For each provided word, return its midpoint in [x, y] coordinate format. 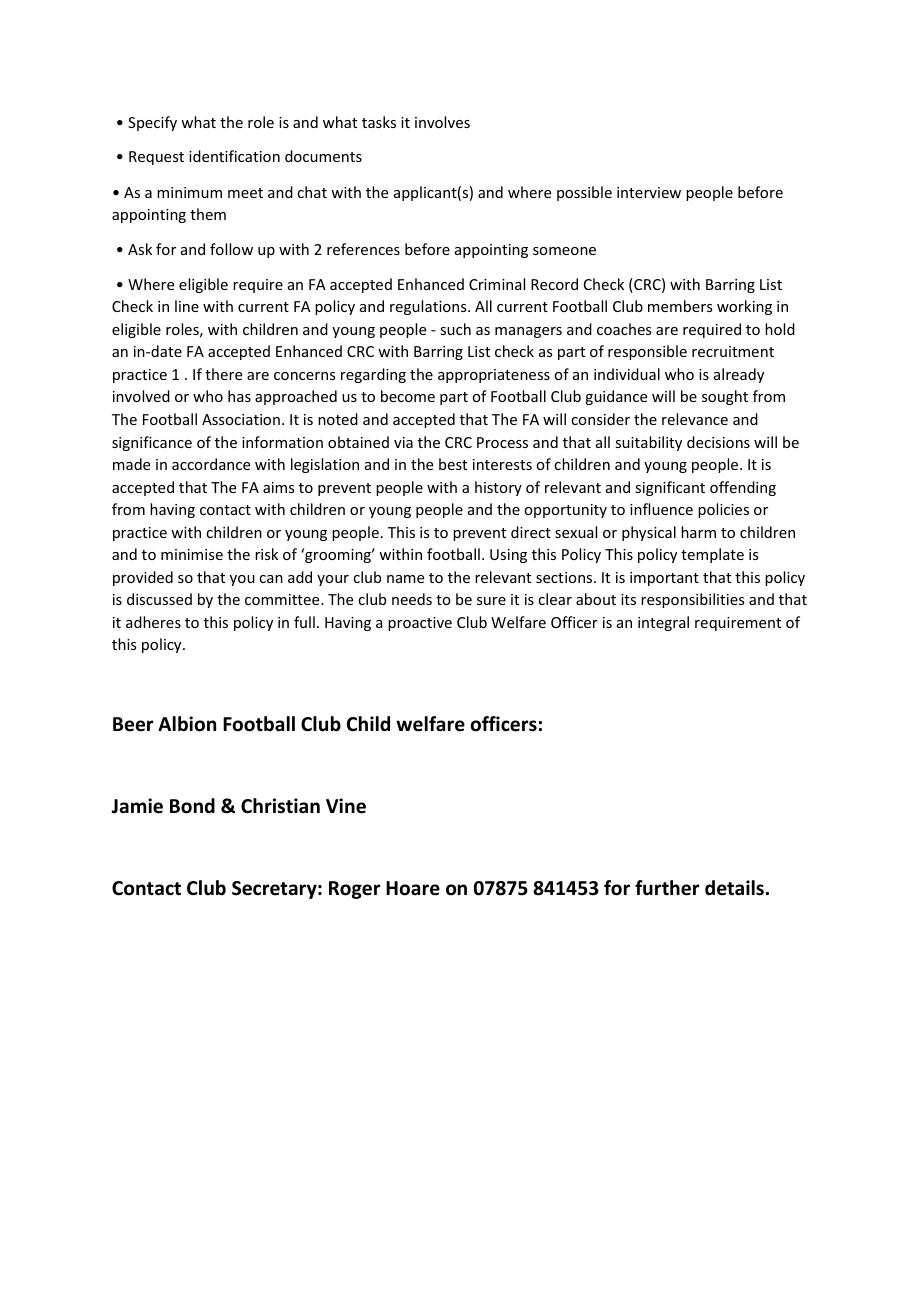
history [498, 488]
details [734, 888]
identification [234, 156]
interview [649, 192]
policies [723, 510]
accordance [211, 464]
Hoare [413, 888]
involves [442, 122]
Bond [192, 806]
